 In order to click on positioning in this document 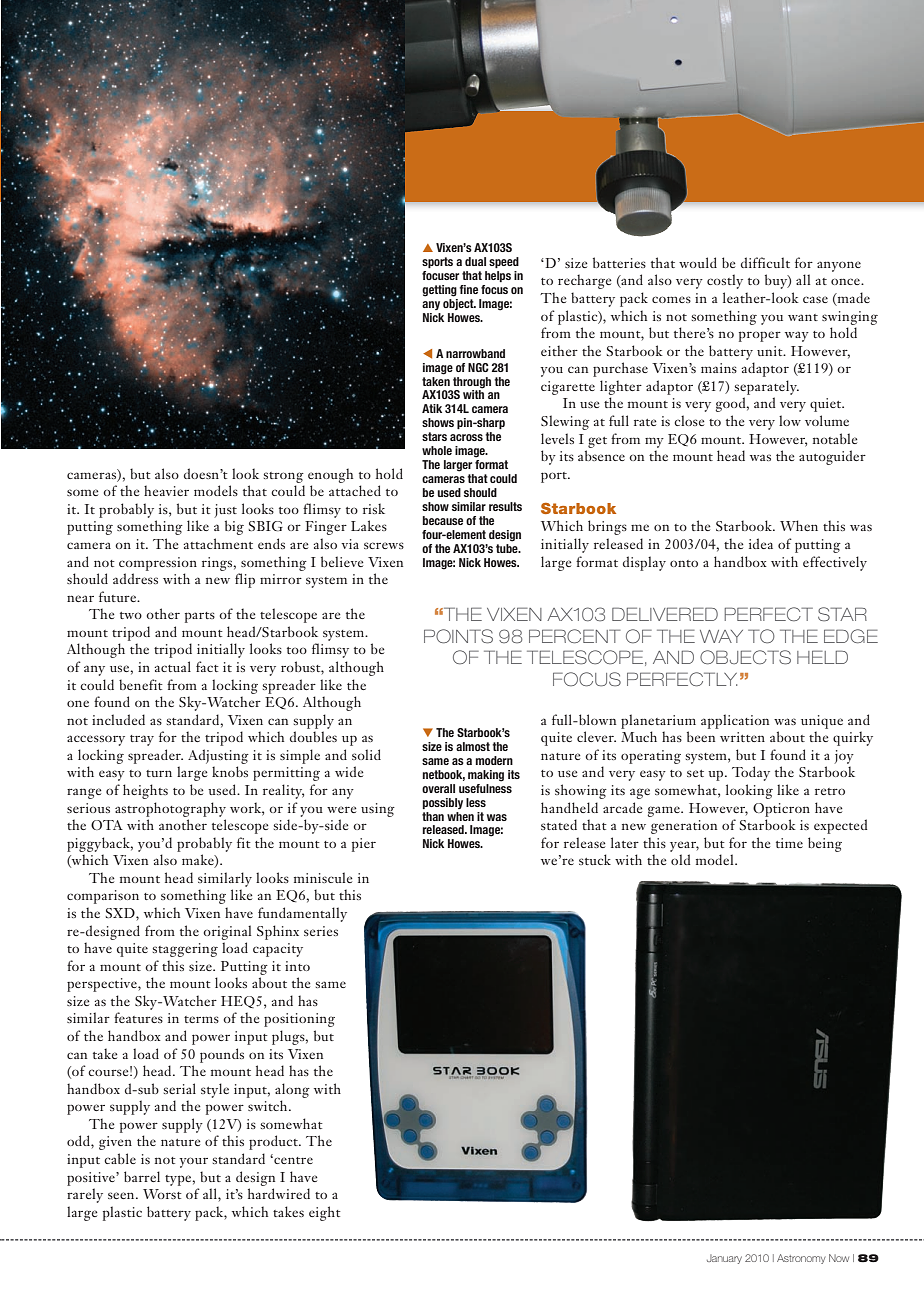, I will do `click(299, 1020)`.
